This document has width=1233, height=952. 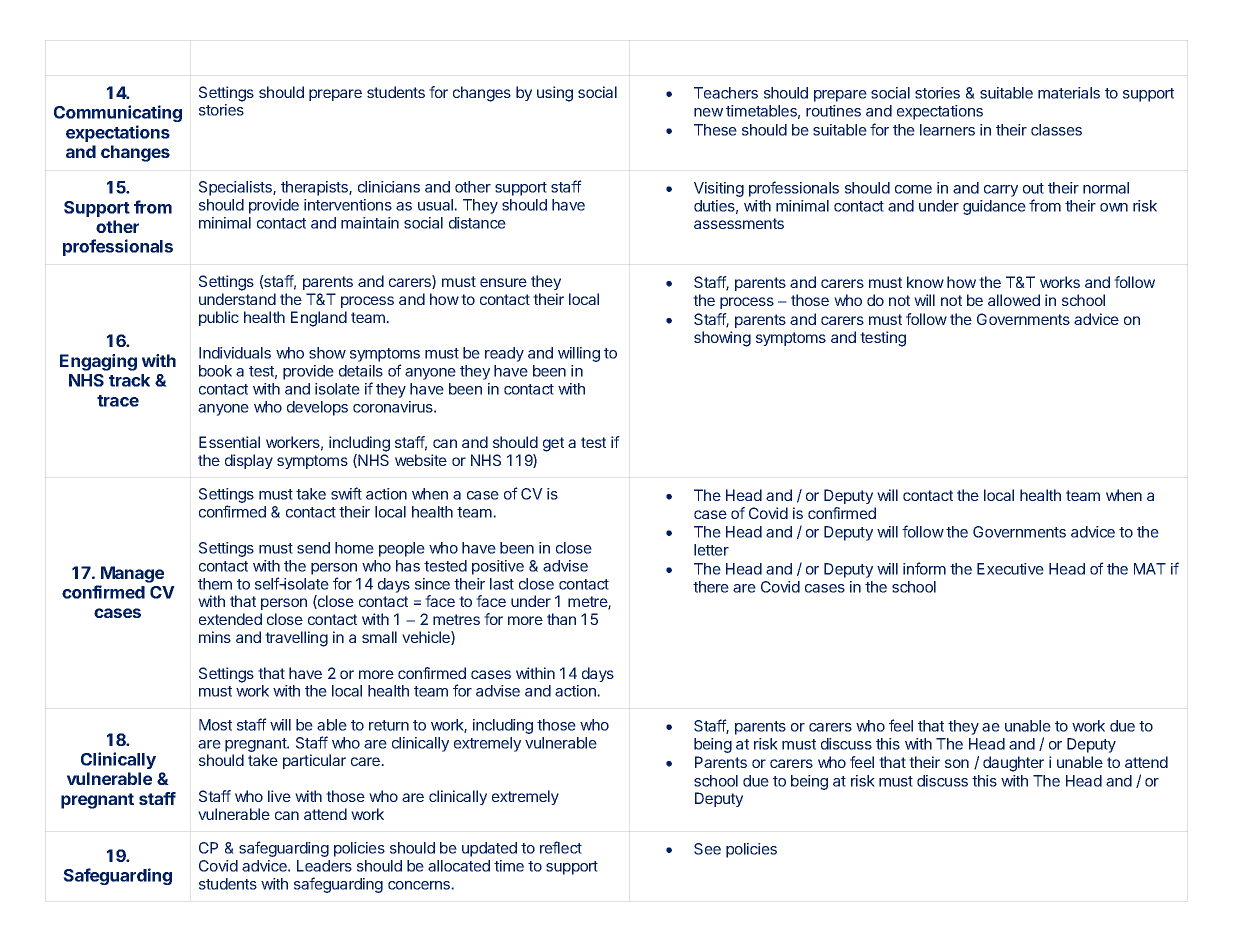 What do you see at coordinates (947, 130) in the document?
I see `learners` at bounding box center [947, 130].
